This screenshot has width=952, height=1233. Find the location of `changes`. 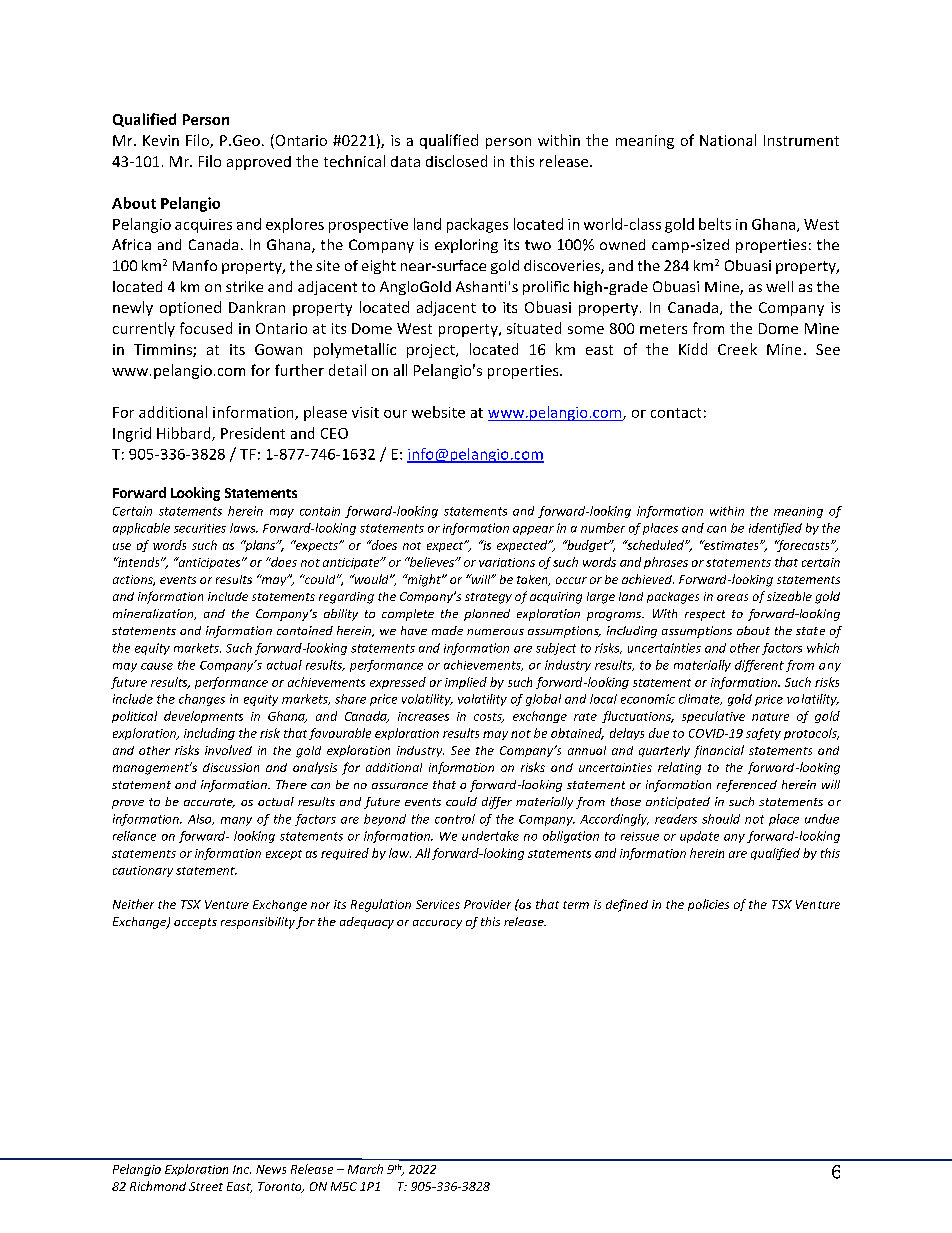

changes is located at coordinates (202, 700).
